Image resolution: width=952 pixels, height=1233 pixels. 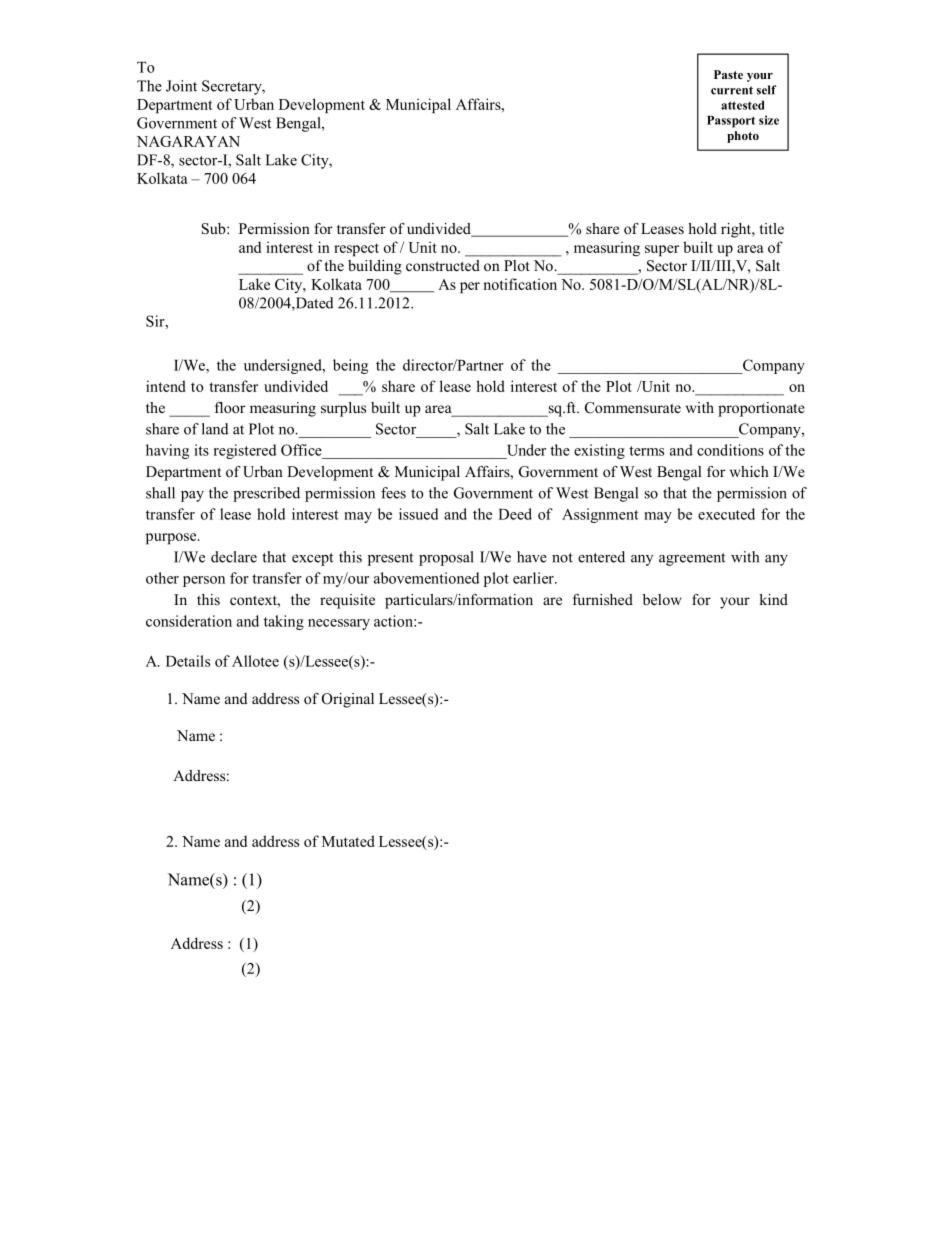 What do you see at coordinates (348, 841) in the document?
I see `Mutated` at bounding box center [348, 841].
